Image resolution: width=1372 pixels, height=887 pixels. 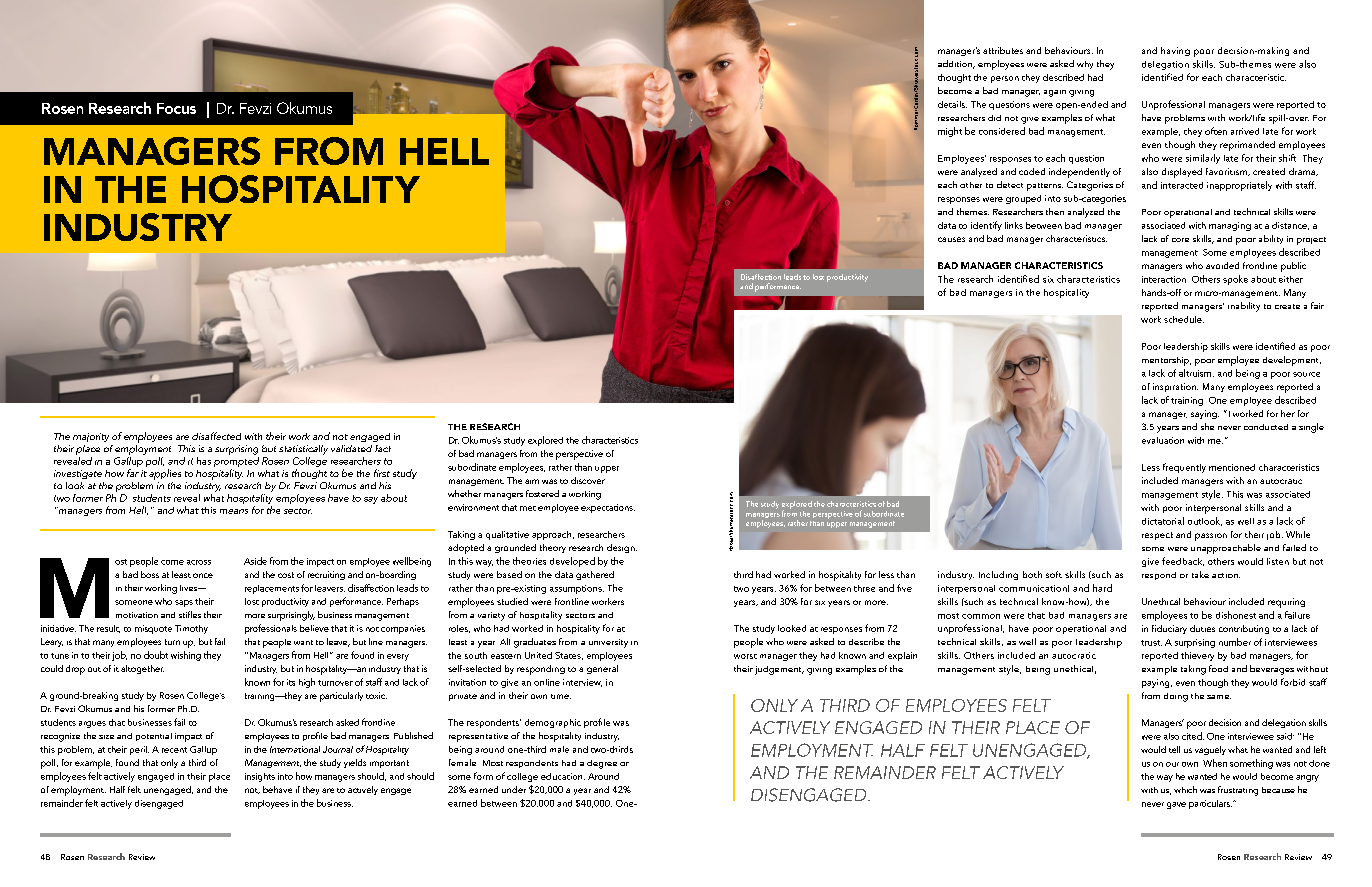 I want to click on aim, so click(x=532, y=481).
